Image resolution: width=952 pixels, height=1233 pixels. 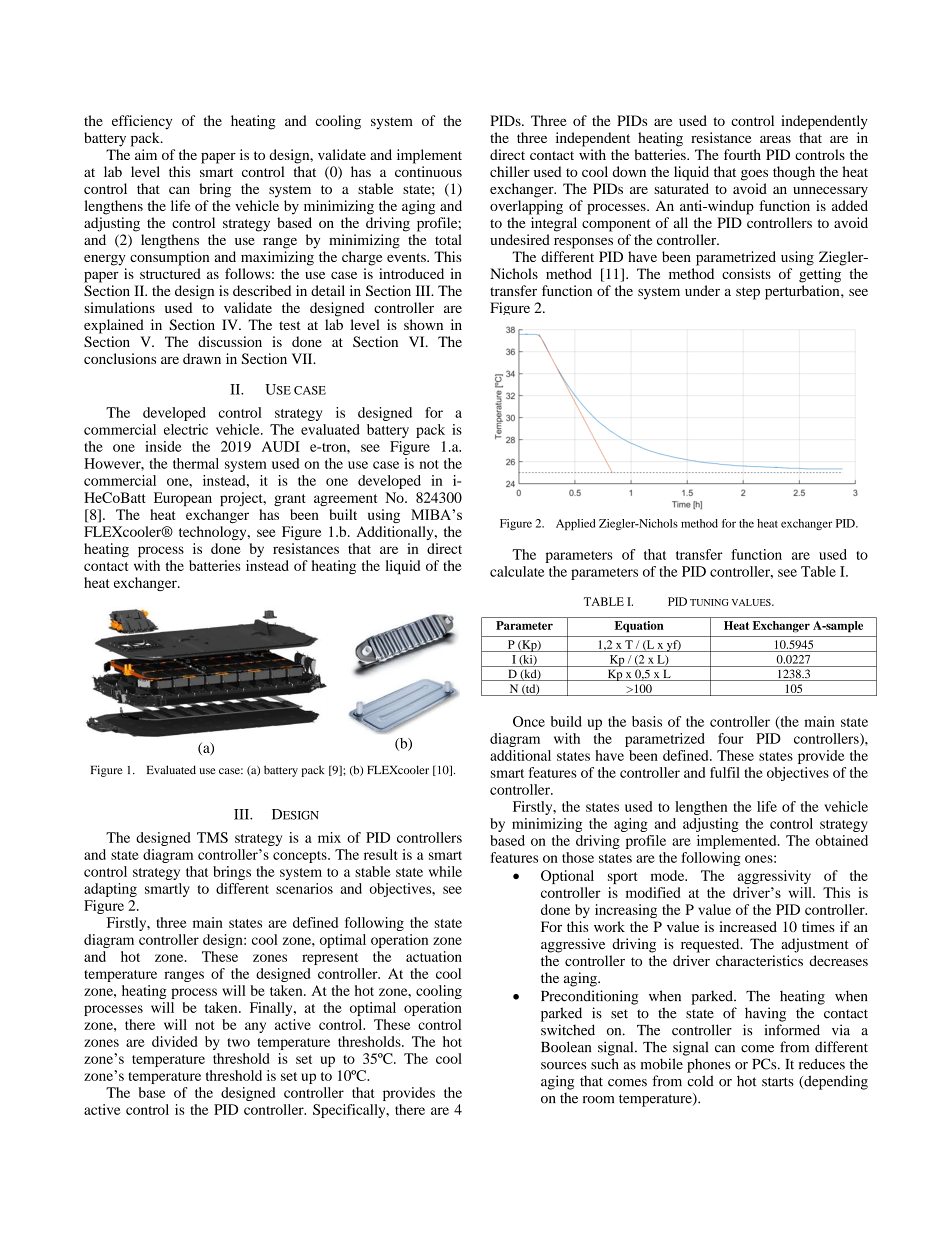 I want to click on while, so click(x=445, y=871).
